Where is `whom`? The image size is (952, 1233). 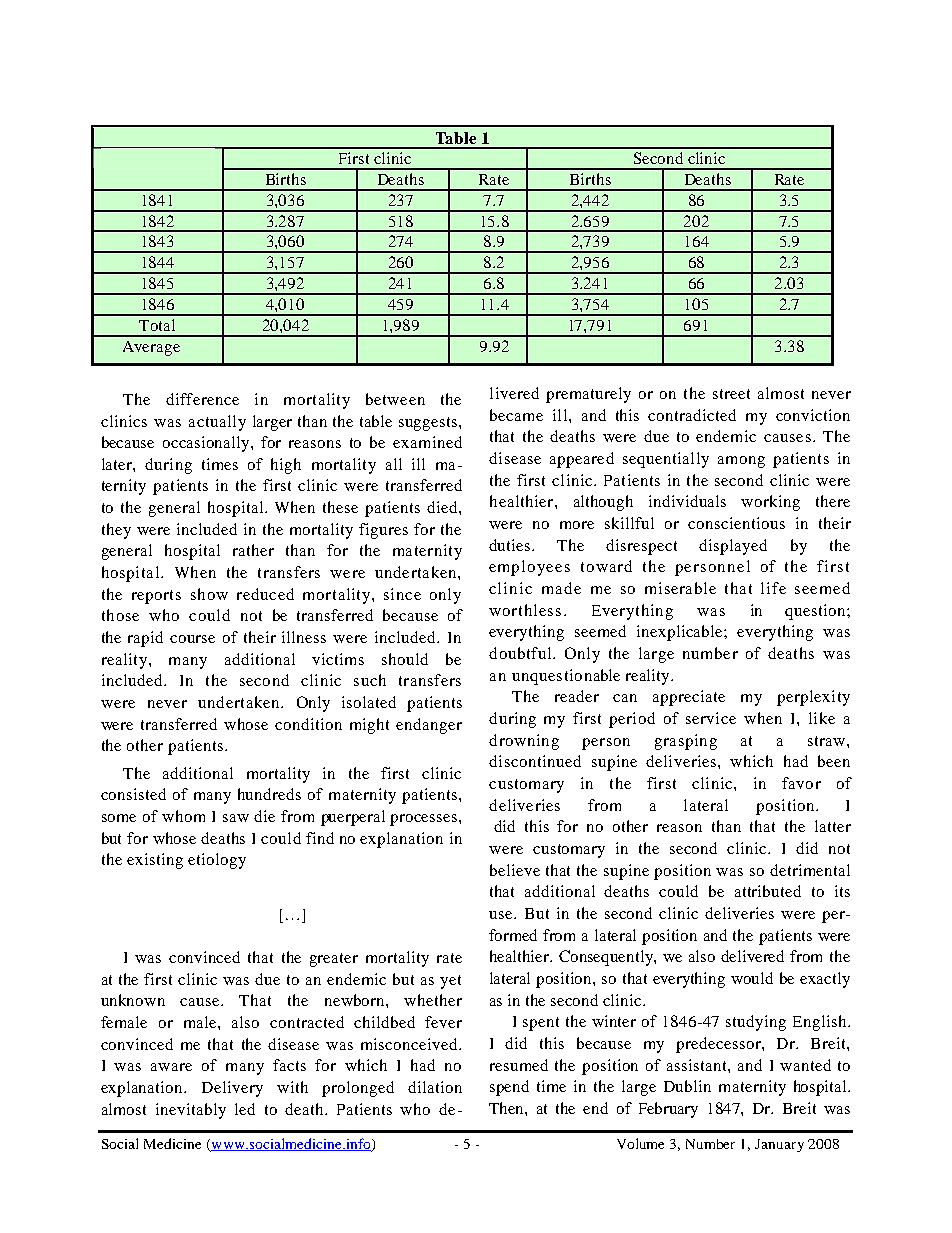
whom is located at coordinates (183, 816).
